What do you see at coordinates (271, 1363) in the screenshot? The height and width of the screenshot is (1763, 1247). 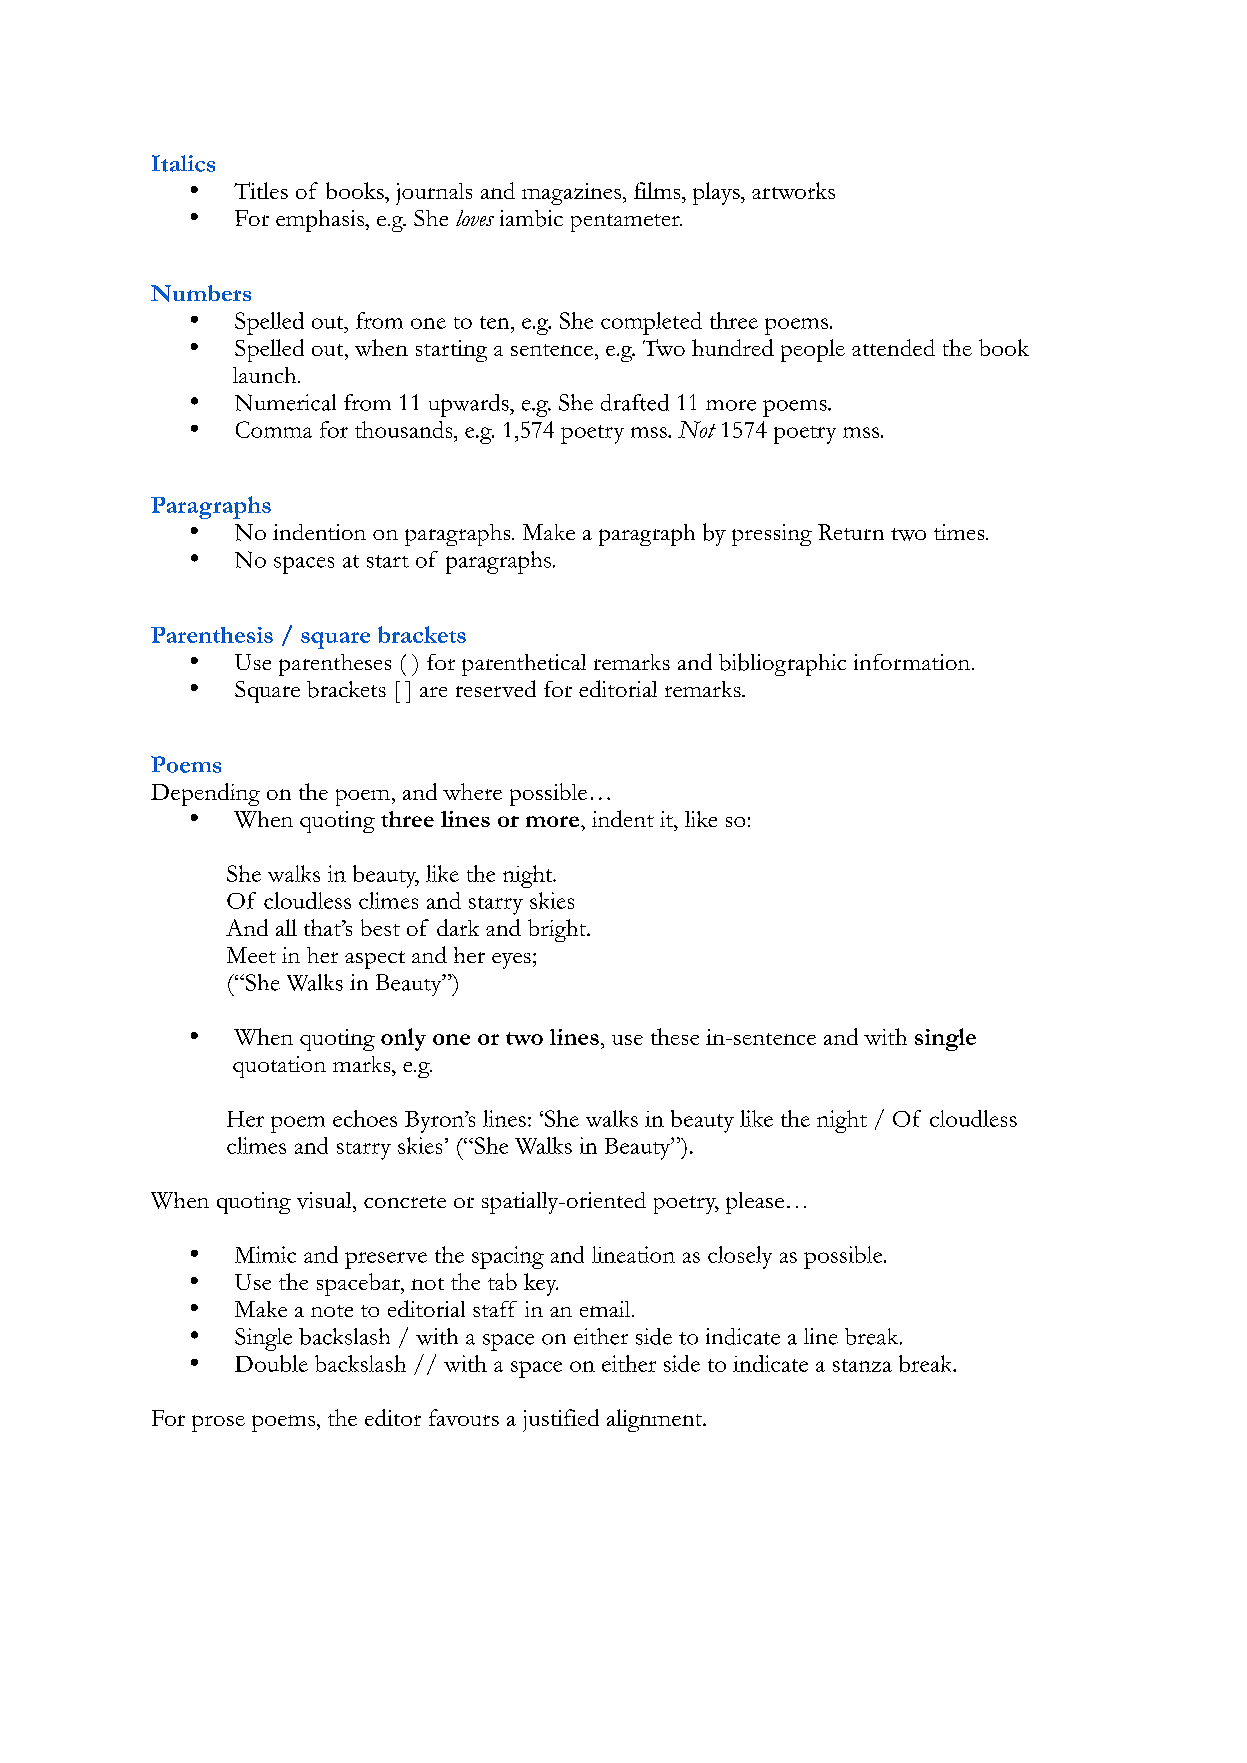 I see `Double` at bounding box center [271, 1363].
